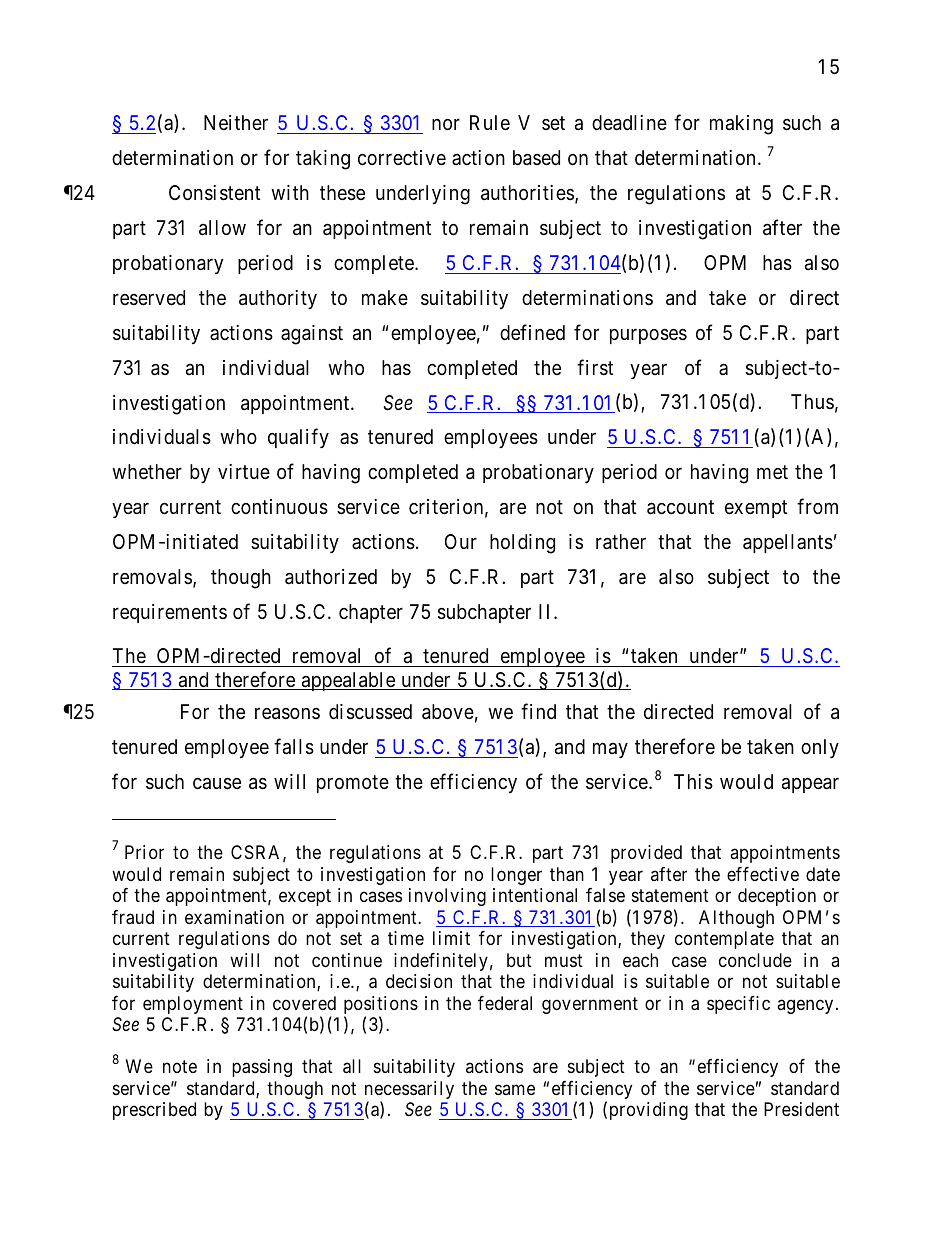  What do you see at coordinates (772, 472) in the document?
I see `met` at bounding box center [772, 472].
